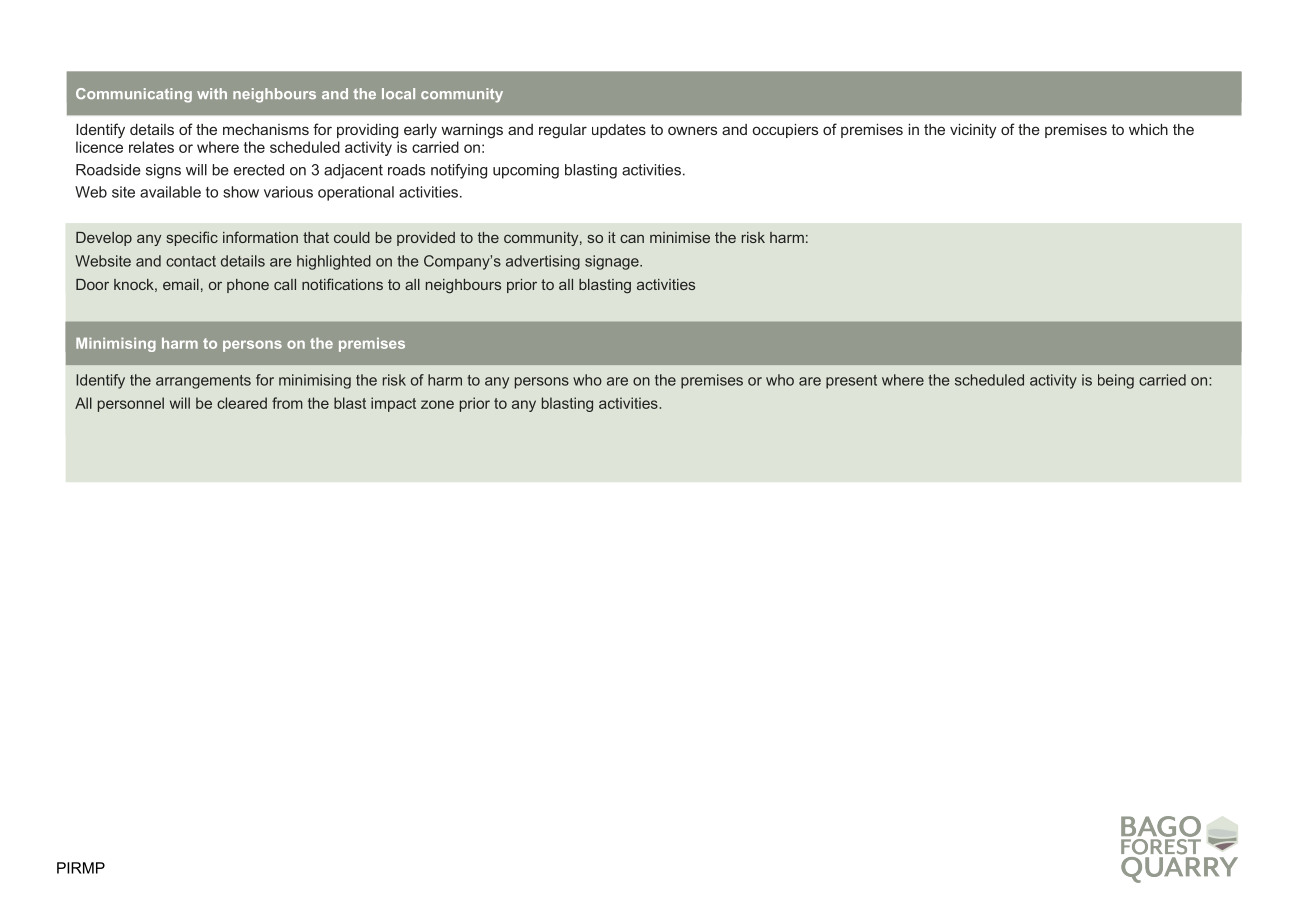  Describe the element at coordinates (1116, 381) in the page. I see `being` at that location.
